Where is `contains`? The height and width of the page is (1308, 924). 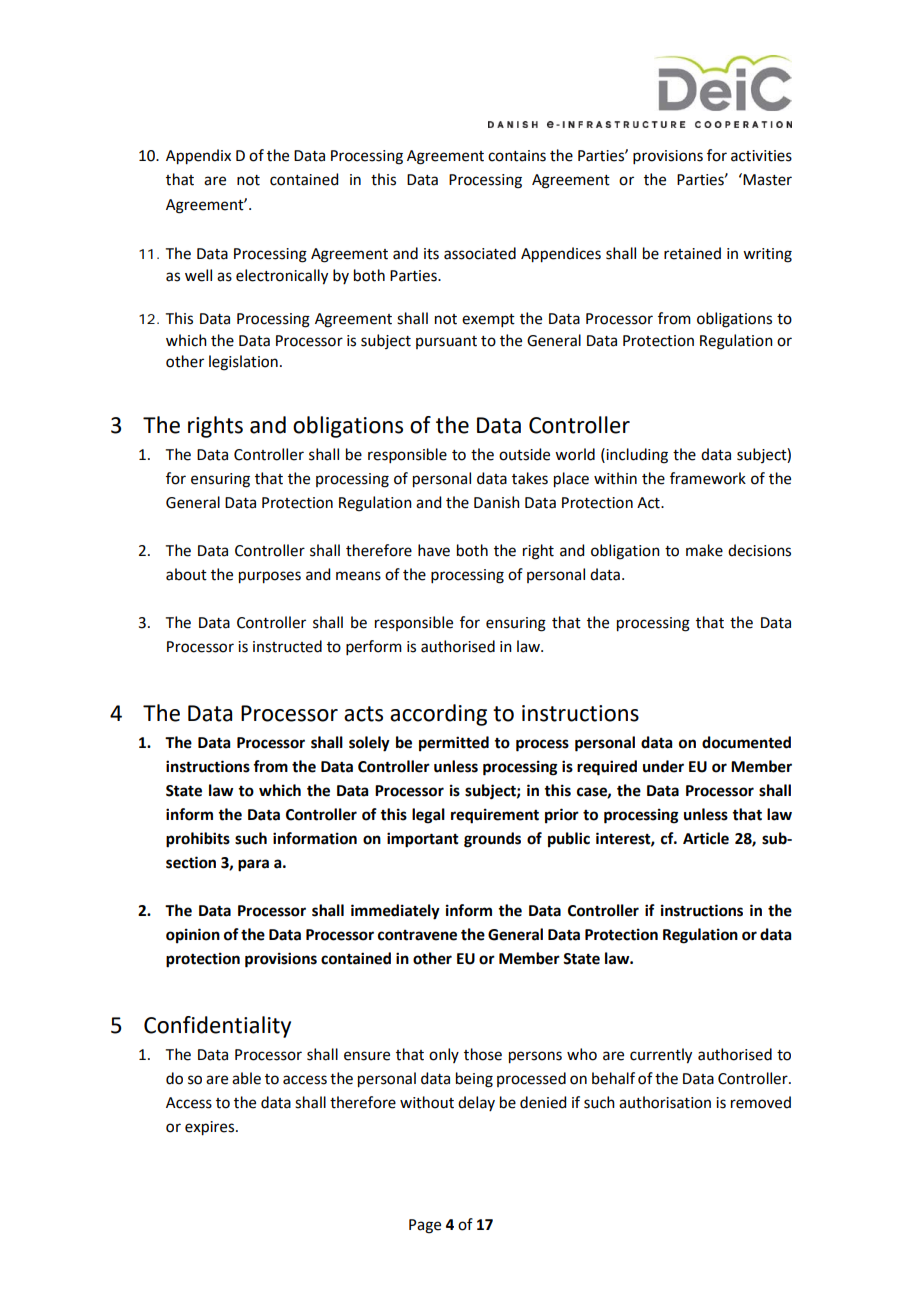 contains is located at coordinates (517, 156).
